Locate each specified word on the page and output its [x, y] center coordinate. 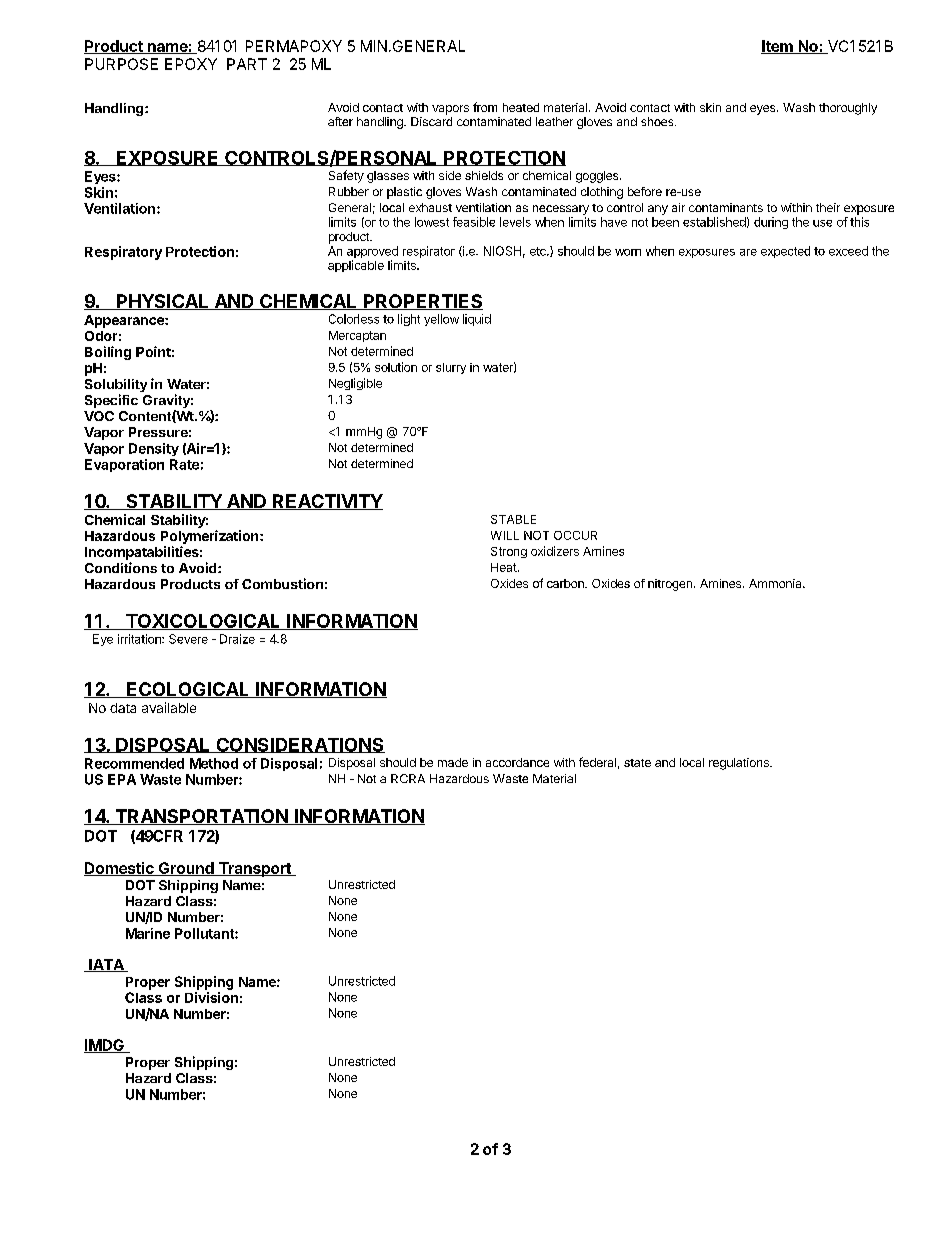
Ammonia [776, 583]
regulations [740, 764]
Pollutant [205, 933]
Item [778, 47]
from [485, 107]
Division [211, 997]
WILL [505, 535]
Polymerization [211, 537]
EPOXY [191, 64]
